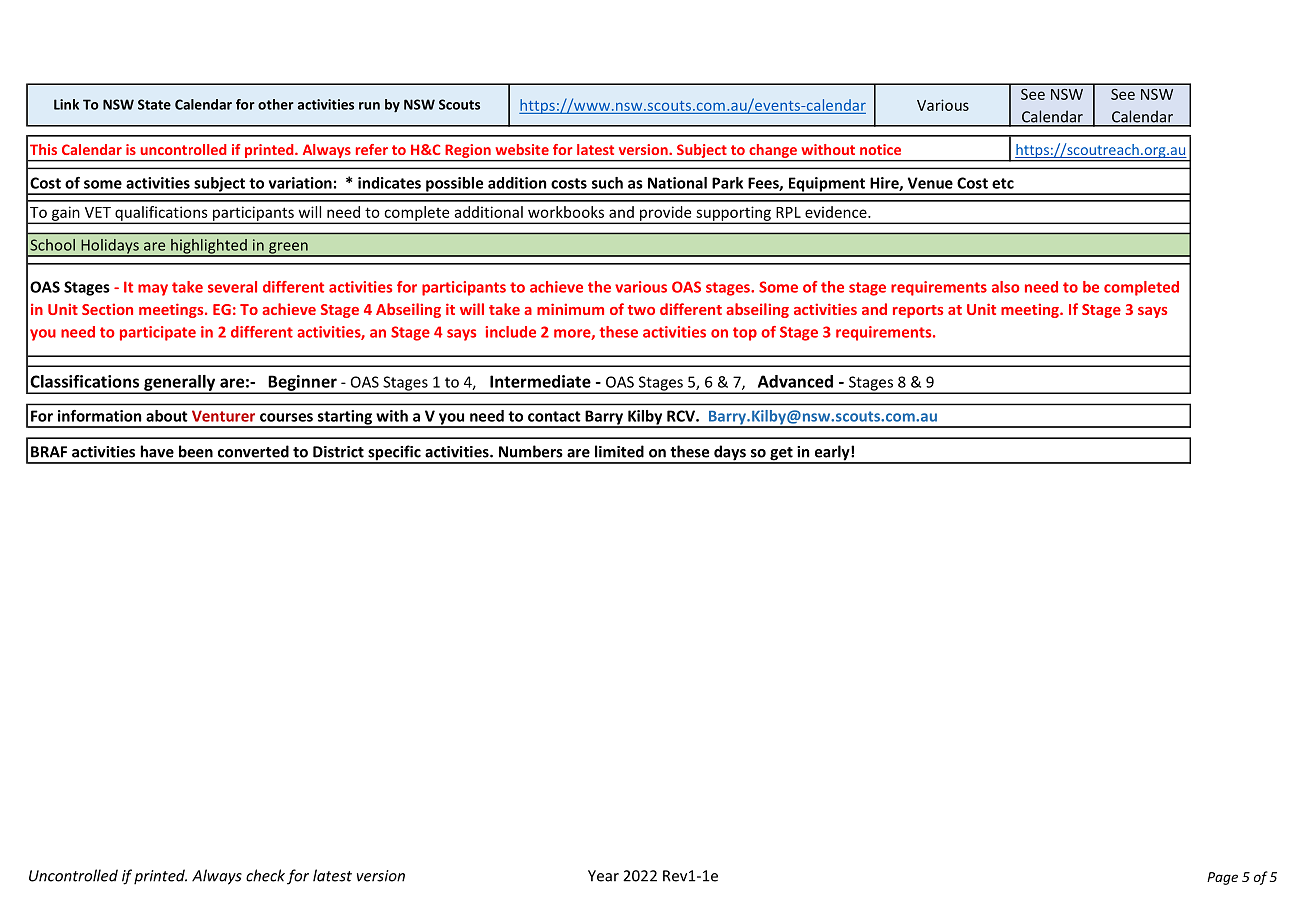 Image resolution: width=1308 pixels, height=924 pixels. I want to click on limited, so click(619, 451).
